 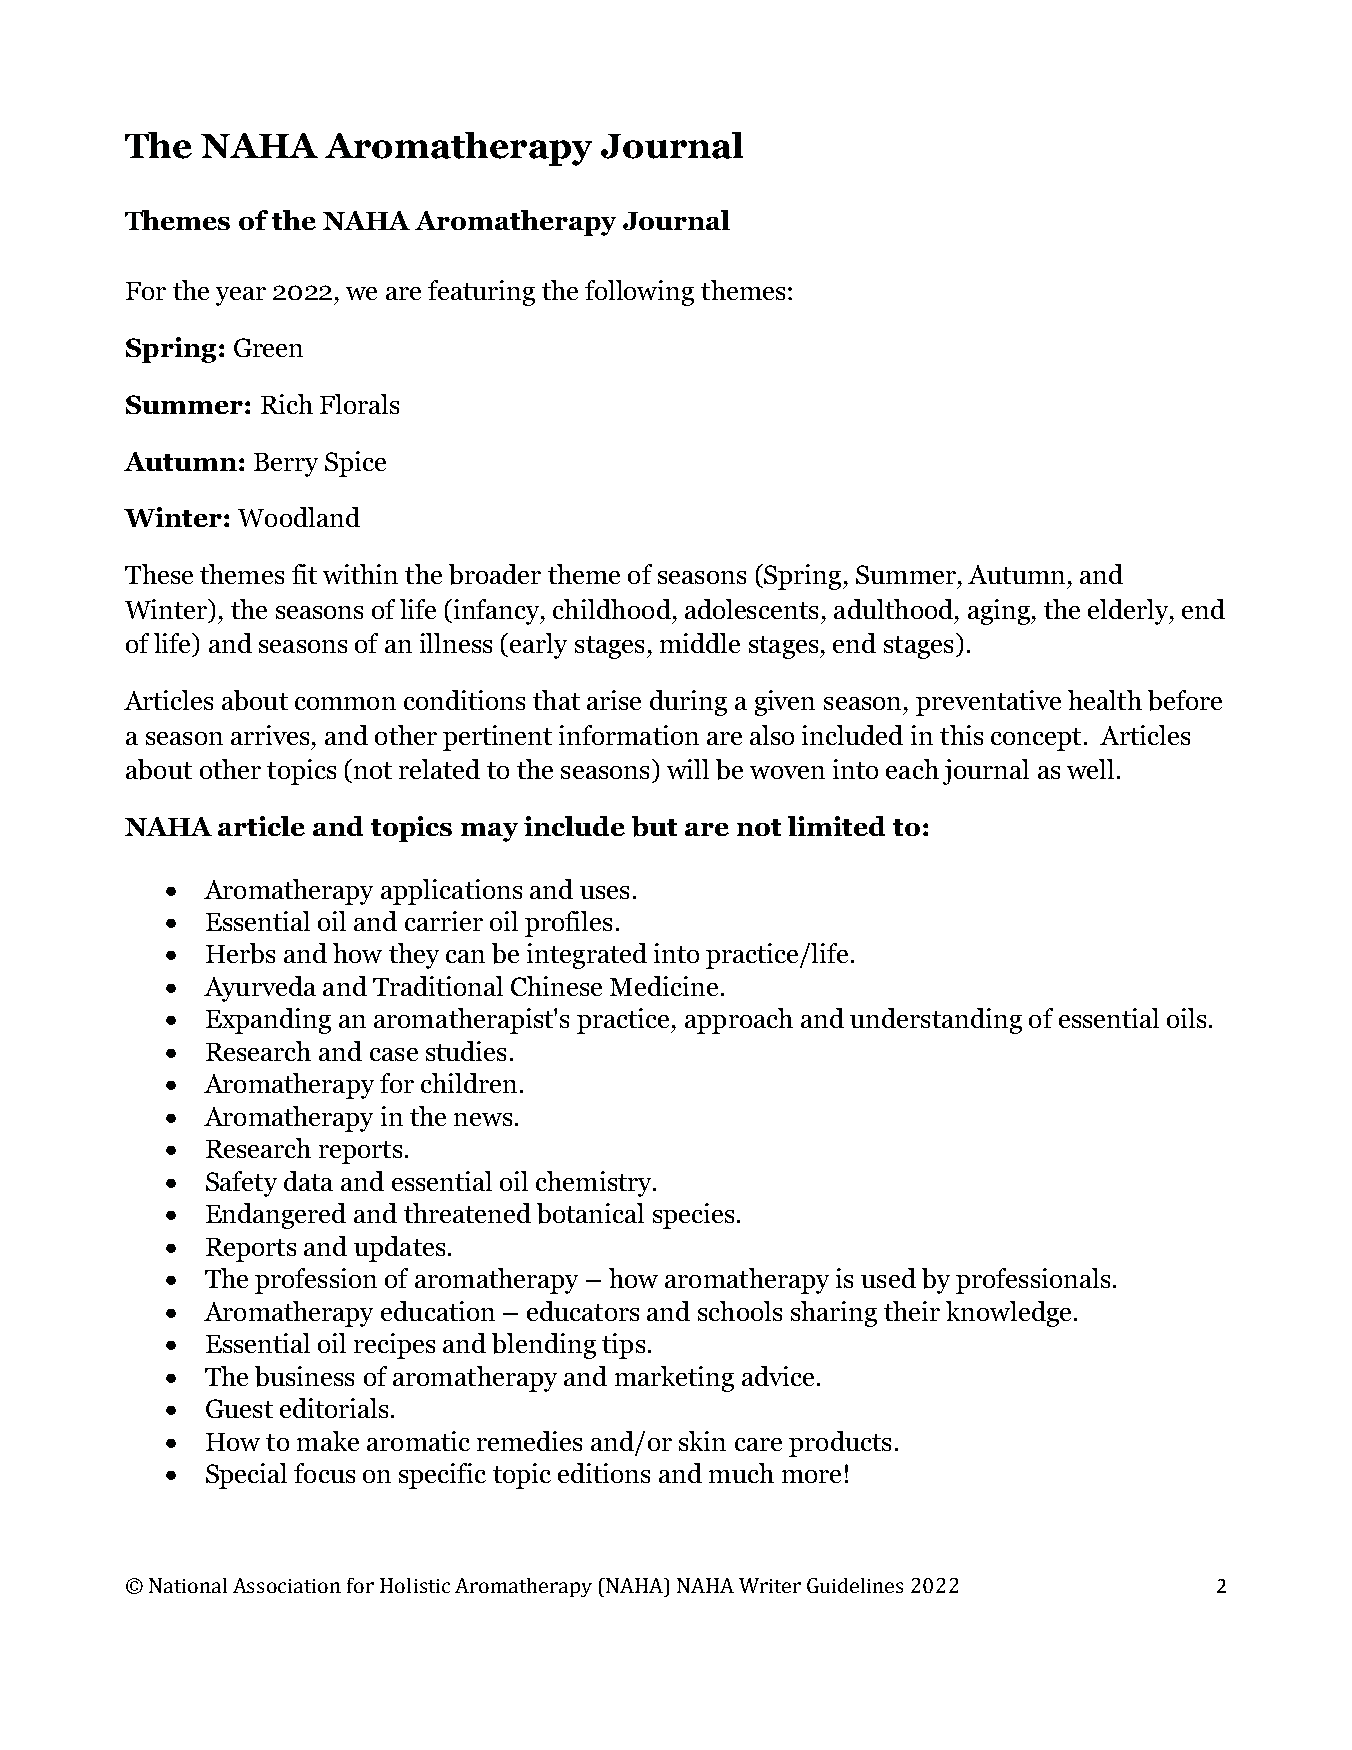 I want to click on knowledge, so click(x=1008, y=1314).
